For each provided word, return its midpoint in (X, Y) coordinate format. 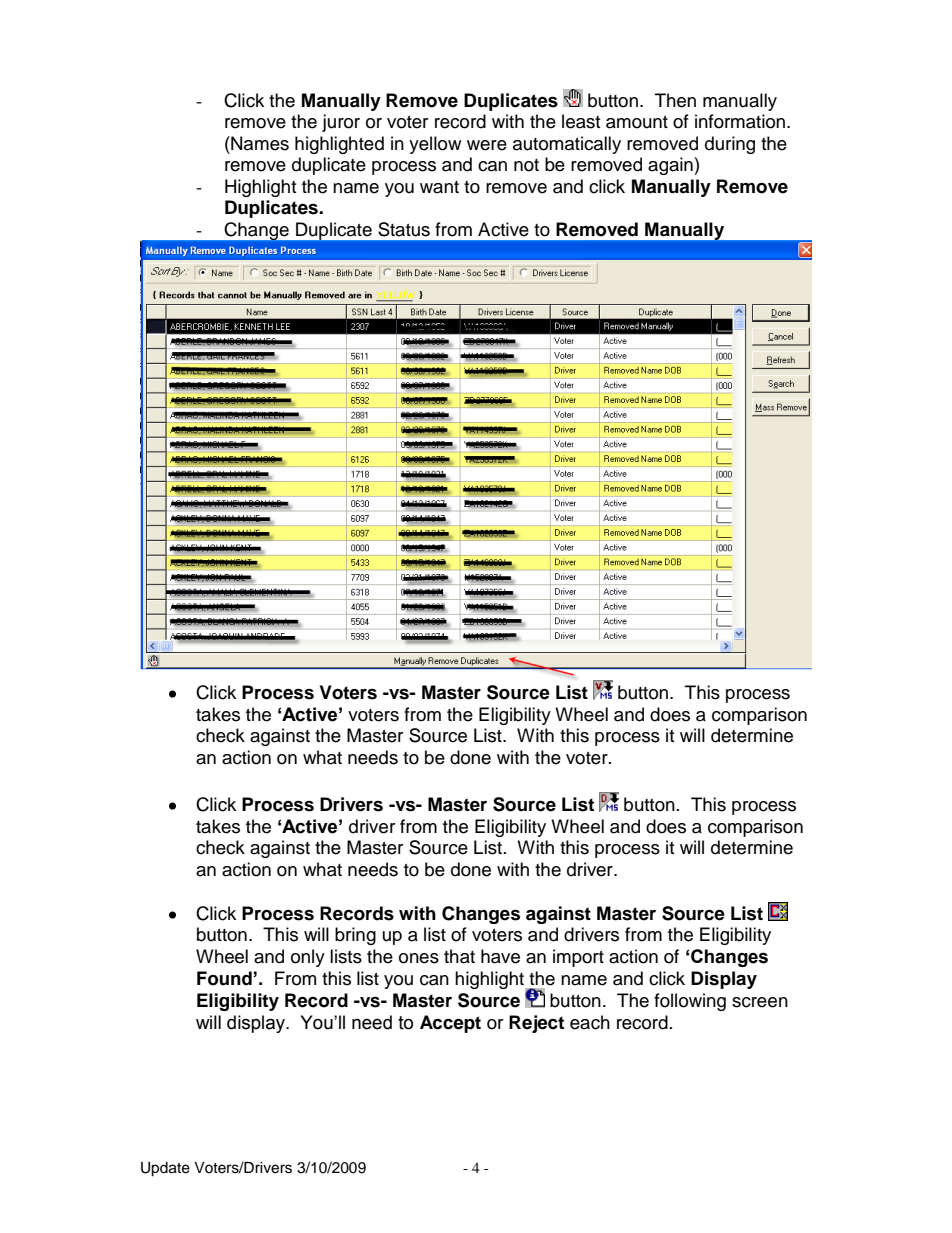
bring (355, 936)
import (578, 958)
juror (341, 123)
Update (165, 1169)
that (459, 956)
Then (675, 100)
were (487, 145)
